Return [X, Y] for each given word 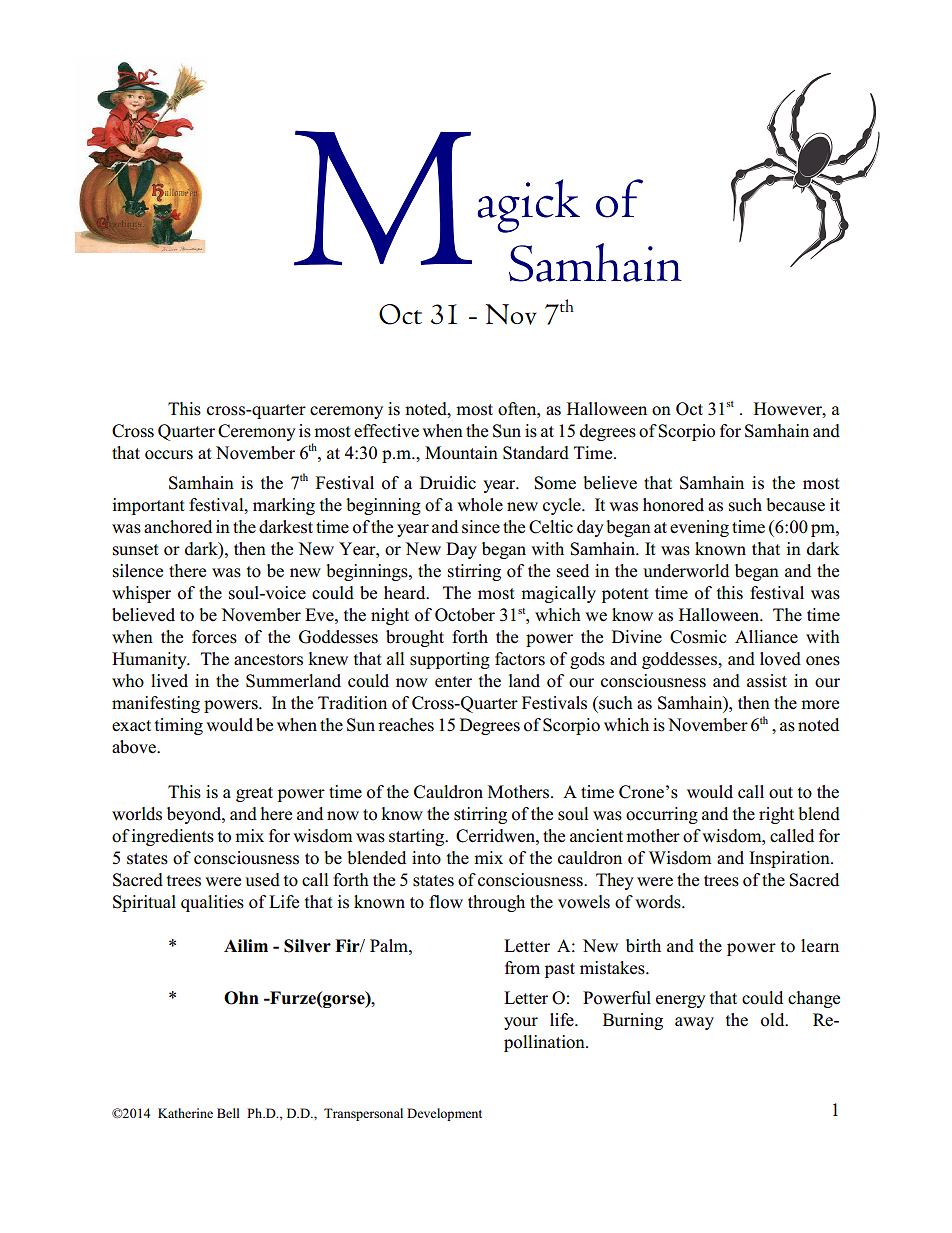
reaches [406, 725]
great [254, 794]
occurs [169, 455]
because [795, 505]
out [781, 793]
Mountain [461, 453]
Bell [228, 1113]
